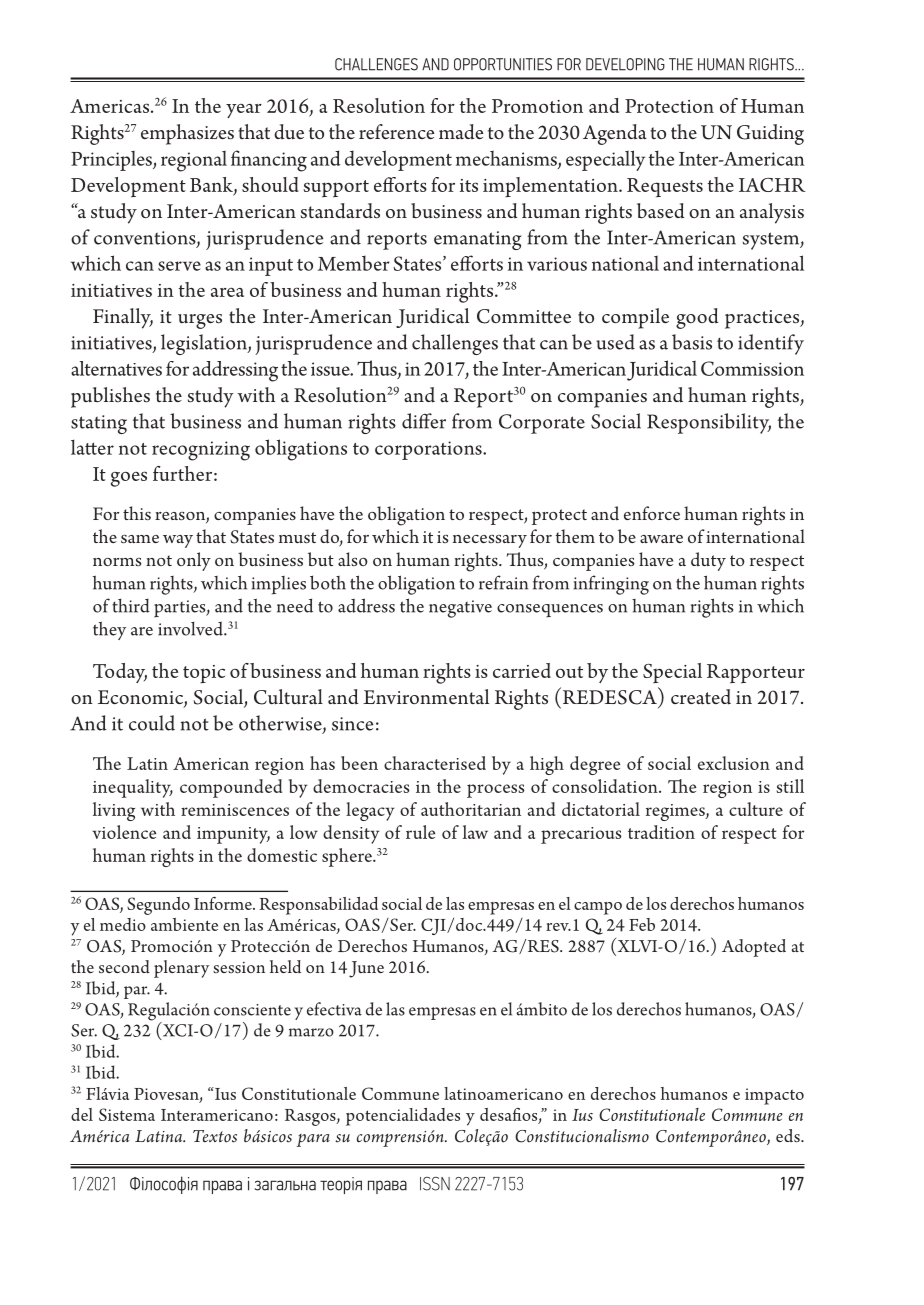  Describe the element at coordinates (461, 131) in the screenshot. I see `made` at that location.
